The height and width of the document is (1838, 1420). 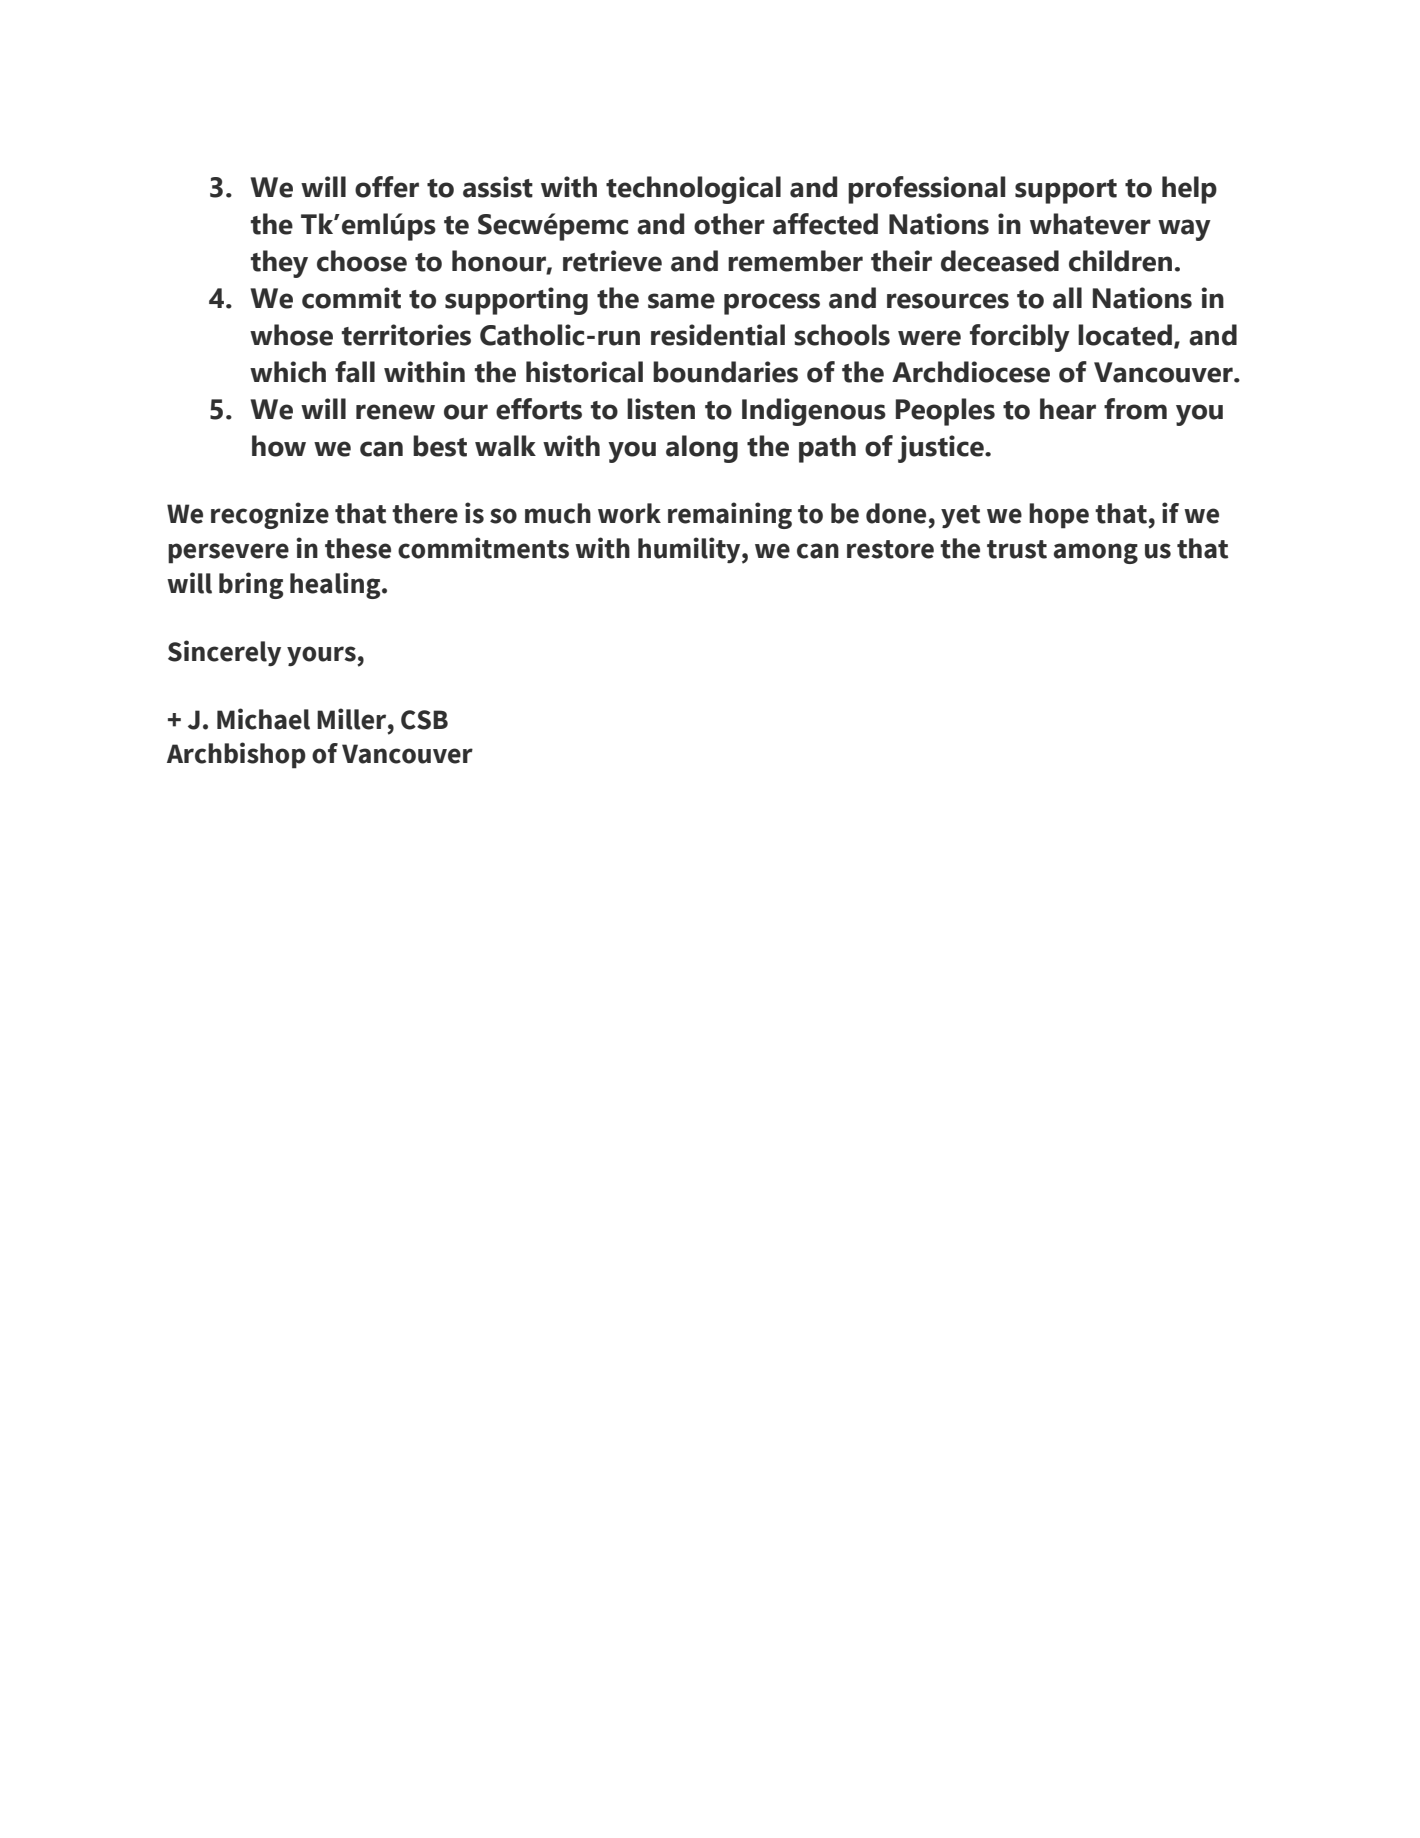 What do you see at coordinates (1068, 409) in the document?
I see `hear` at bounding box center [1068, 409].
